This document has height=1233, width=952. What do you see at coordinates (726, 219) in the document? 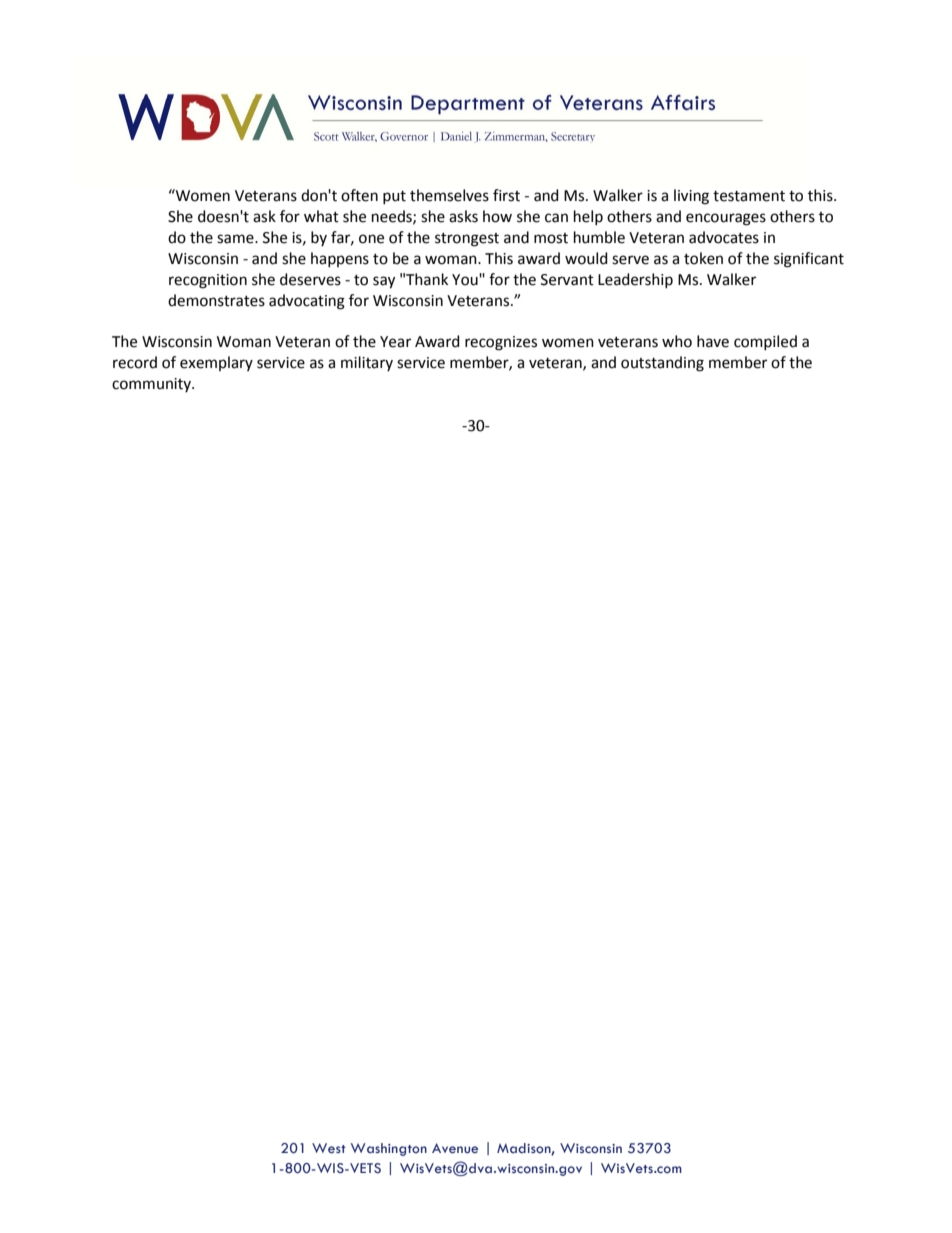
I see `encourages` at bounding box center [726, 219].
